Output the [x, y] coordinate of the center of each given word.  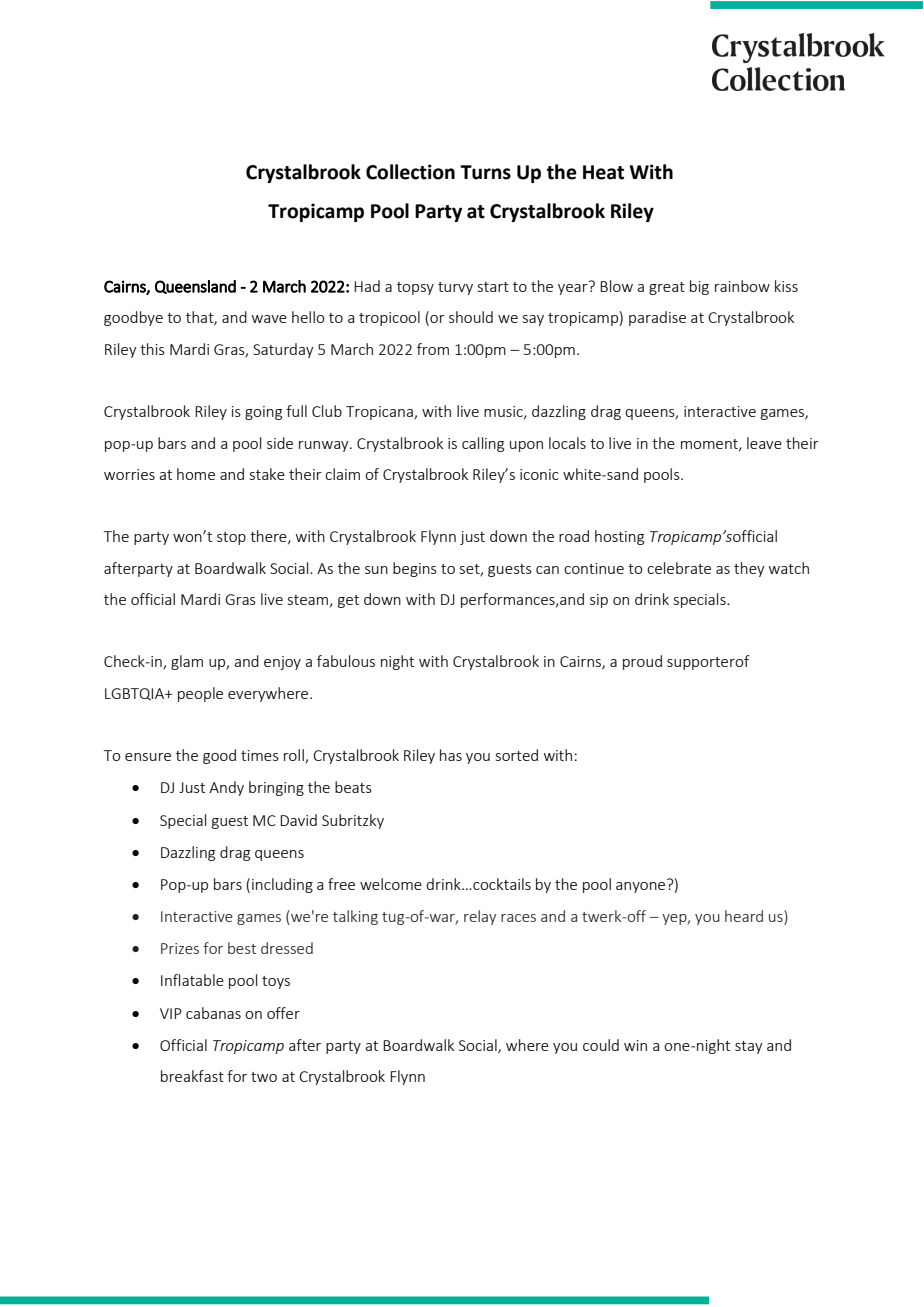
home [196, 474]
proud [642, 662]
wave [269, 319]
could [601, 1045]
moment [710, 445]
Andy [226, 788]
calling [483, 444]
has [451, 755]
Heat [603, 172]
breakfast [192, 1076]
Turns [485, 172]
